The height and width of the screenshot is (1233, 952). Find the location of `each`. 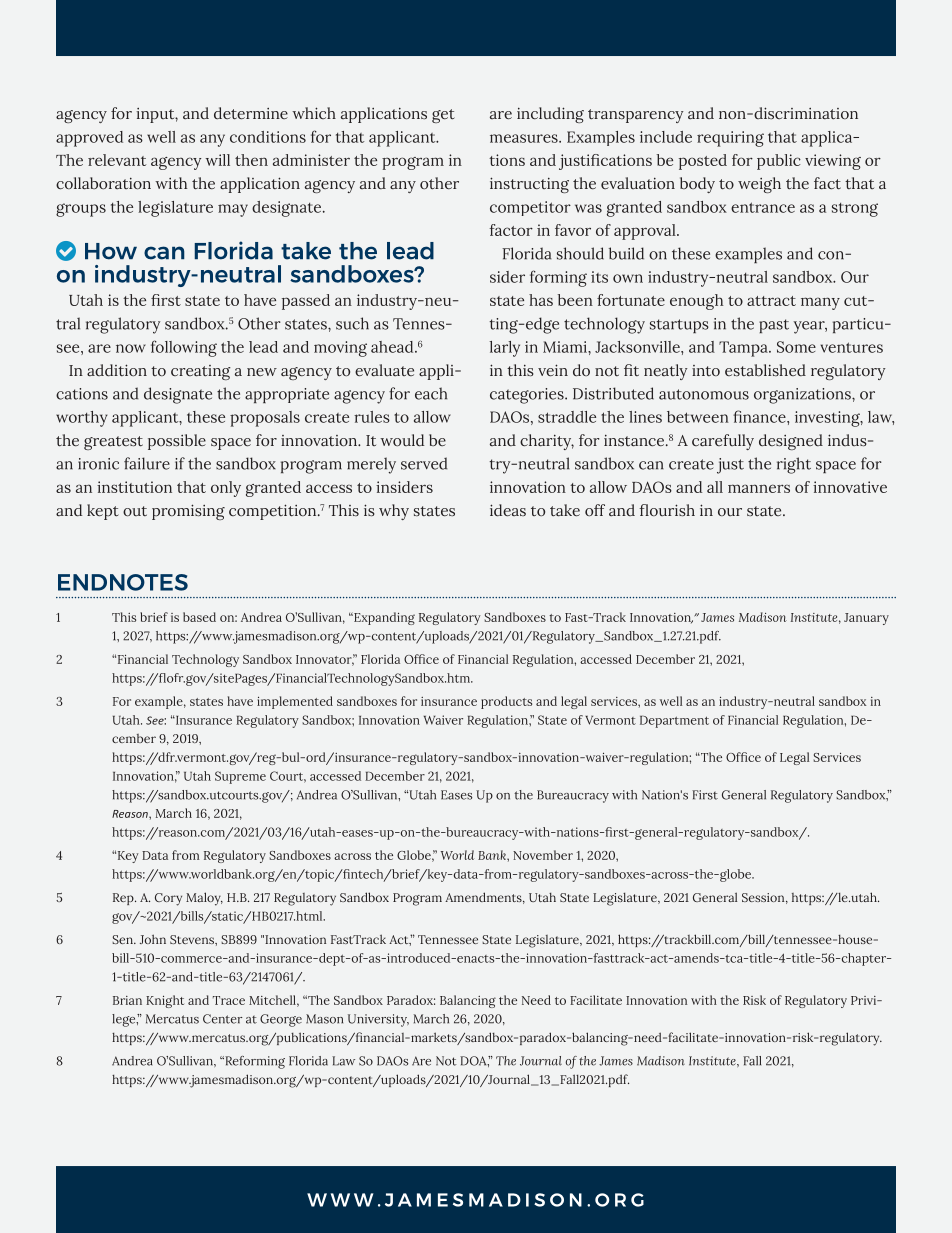

each is located at coordinates (431, 393).
